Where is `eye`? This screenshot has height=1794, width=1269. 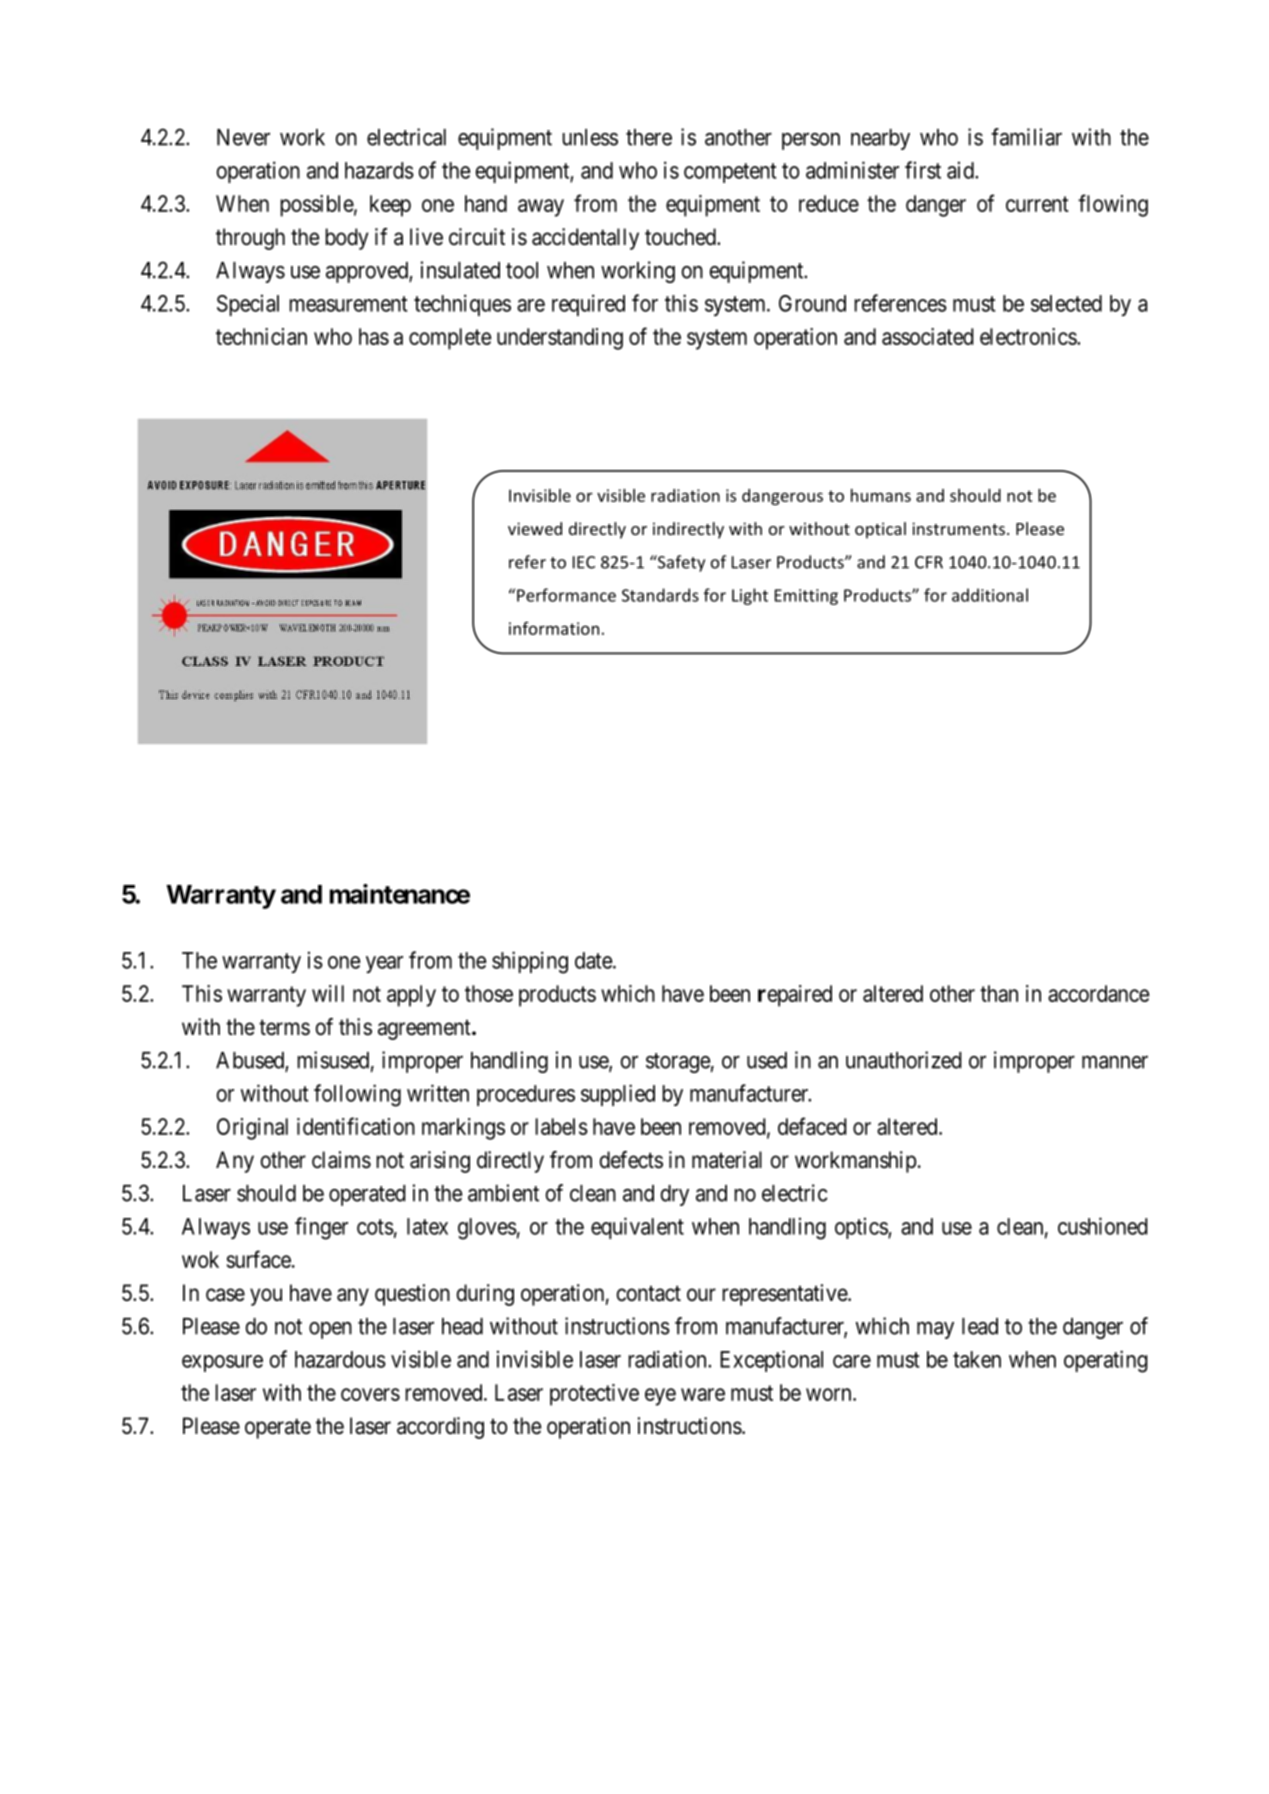 eye is located at coordinates (660, 1397).
